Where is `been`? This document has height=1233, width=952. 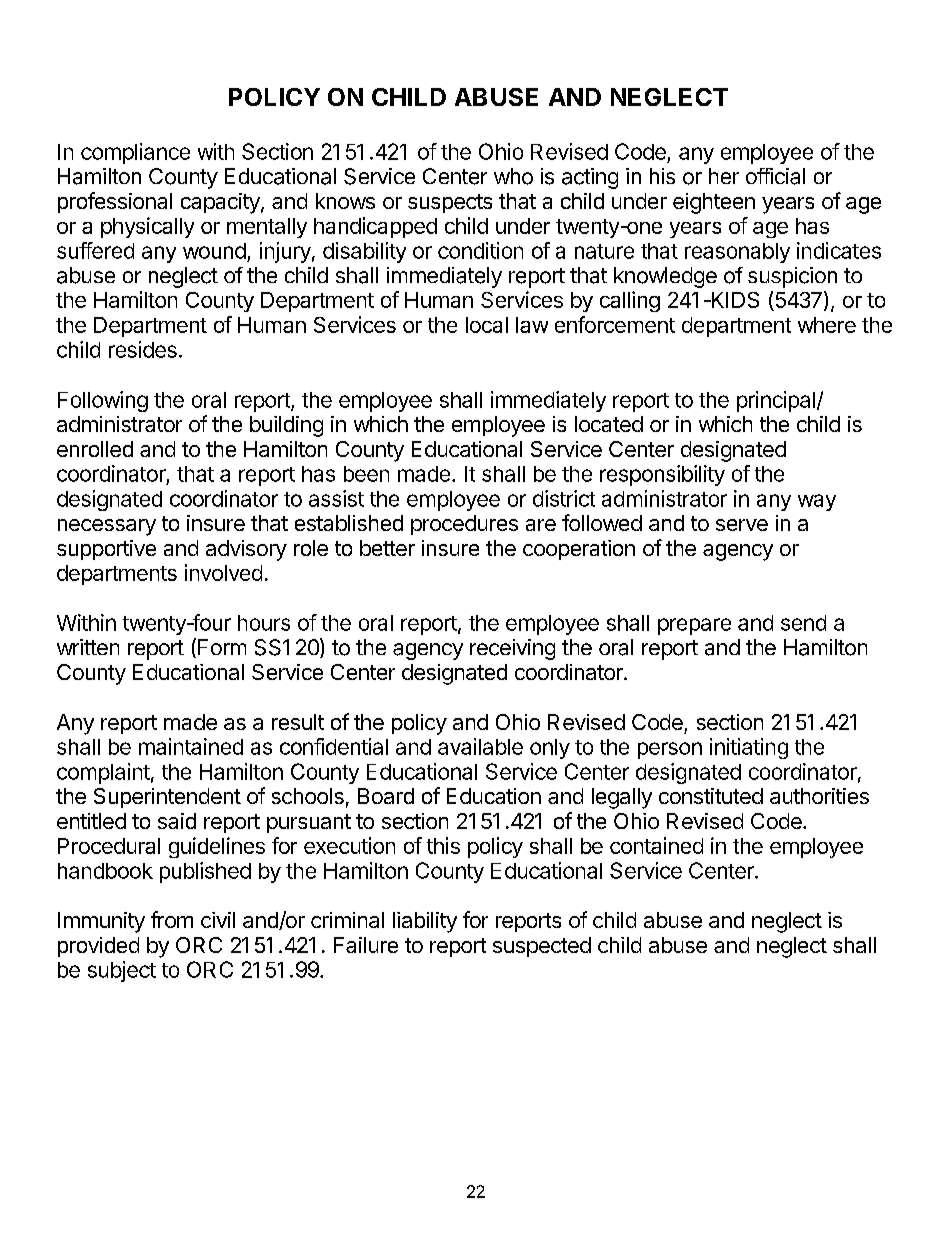 been is located at coordinates (366, 474).
